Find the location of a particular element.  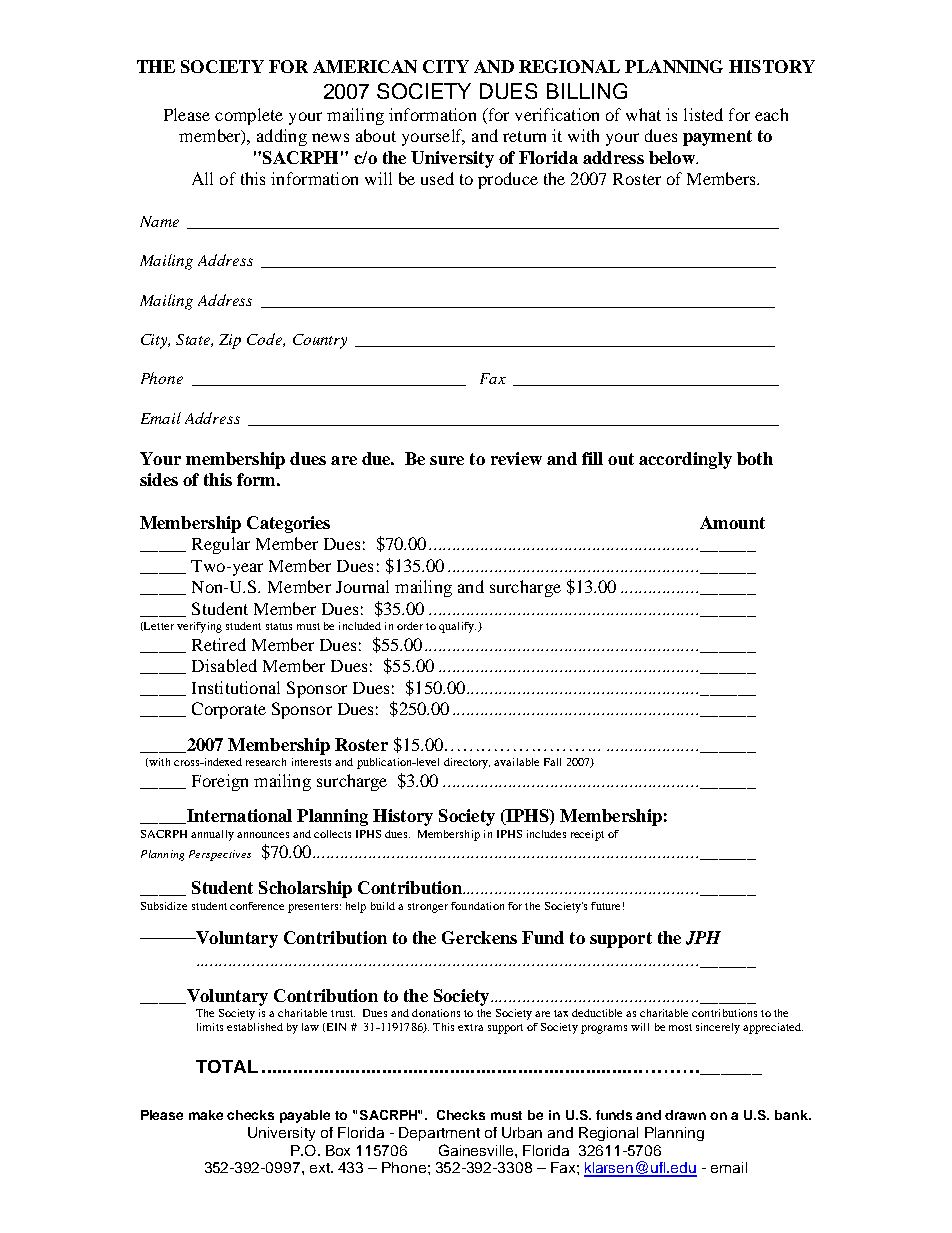

qualify is located at coordinates (457, 627).
